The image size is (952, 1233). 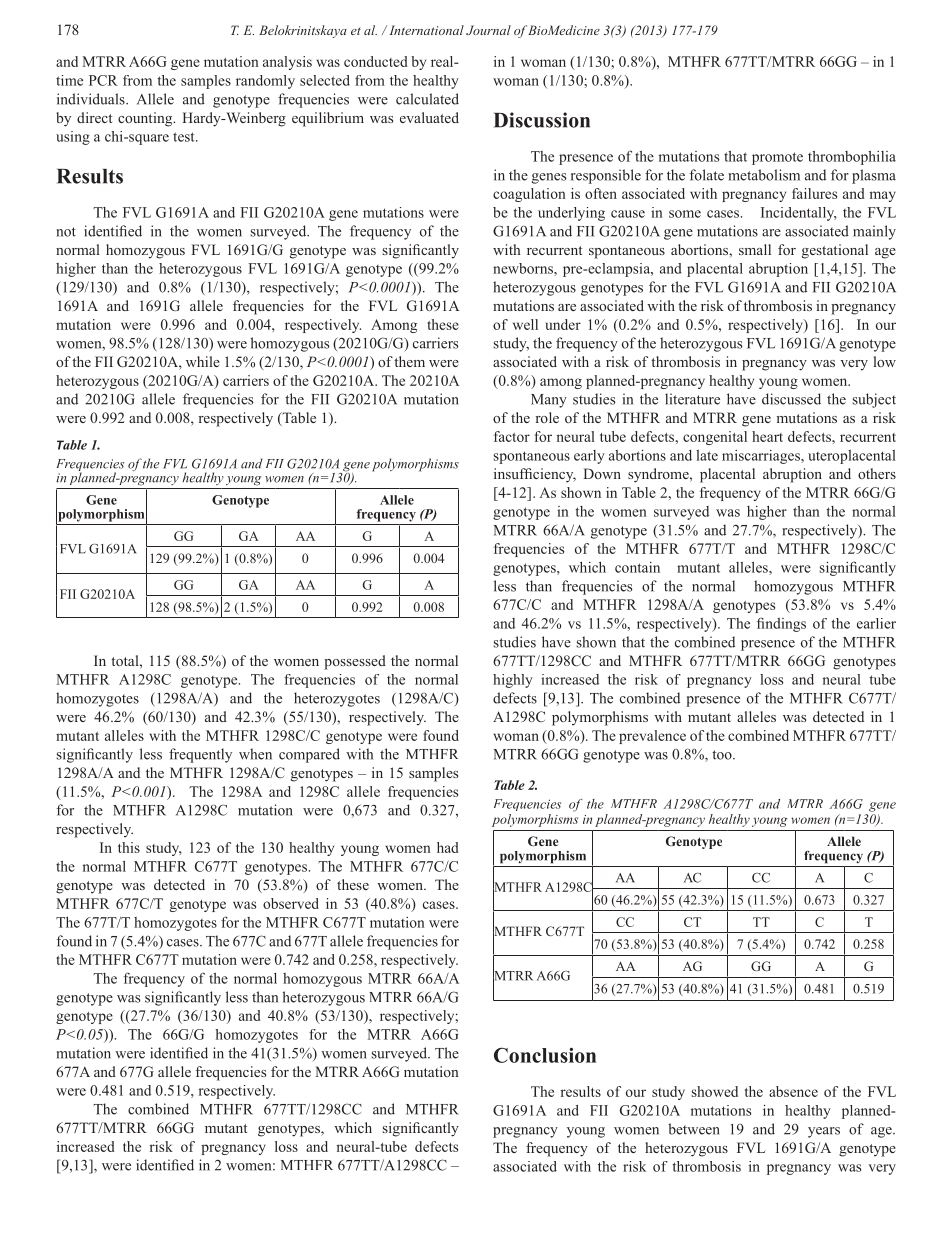 What do you see at coordinates (146, 119) in the screenshot?
I see `counting` at bounding box center [146, 119].
